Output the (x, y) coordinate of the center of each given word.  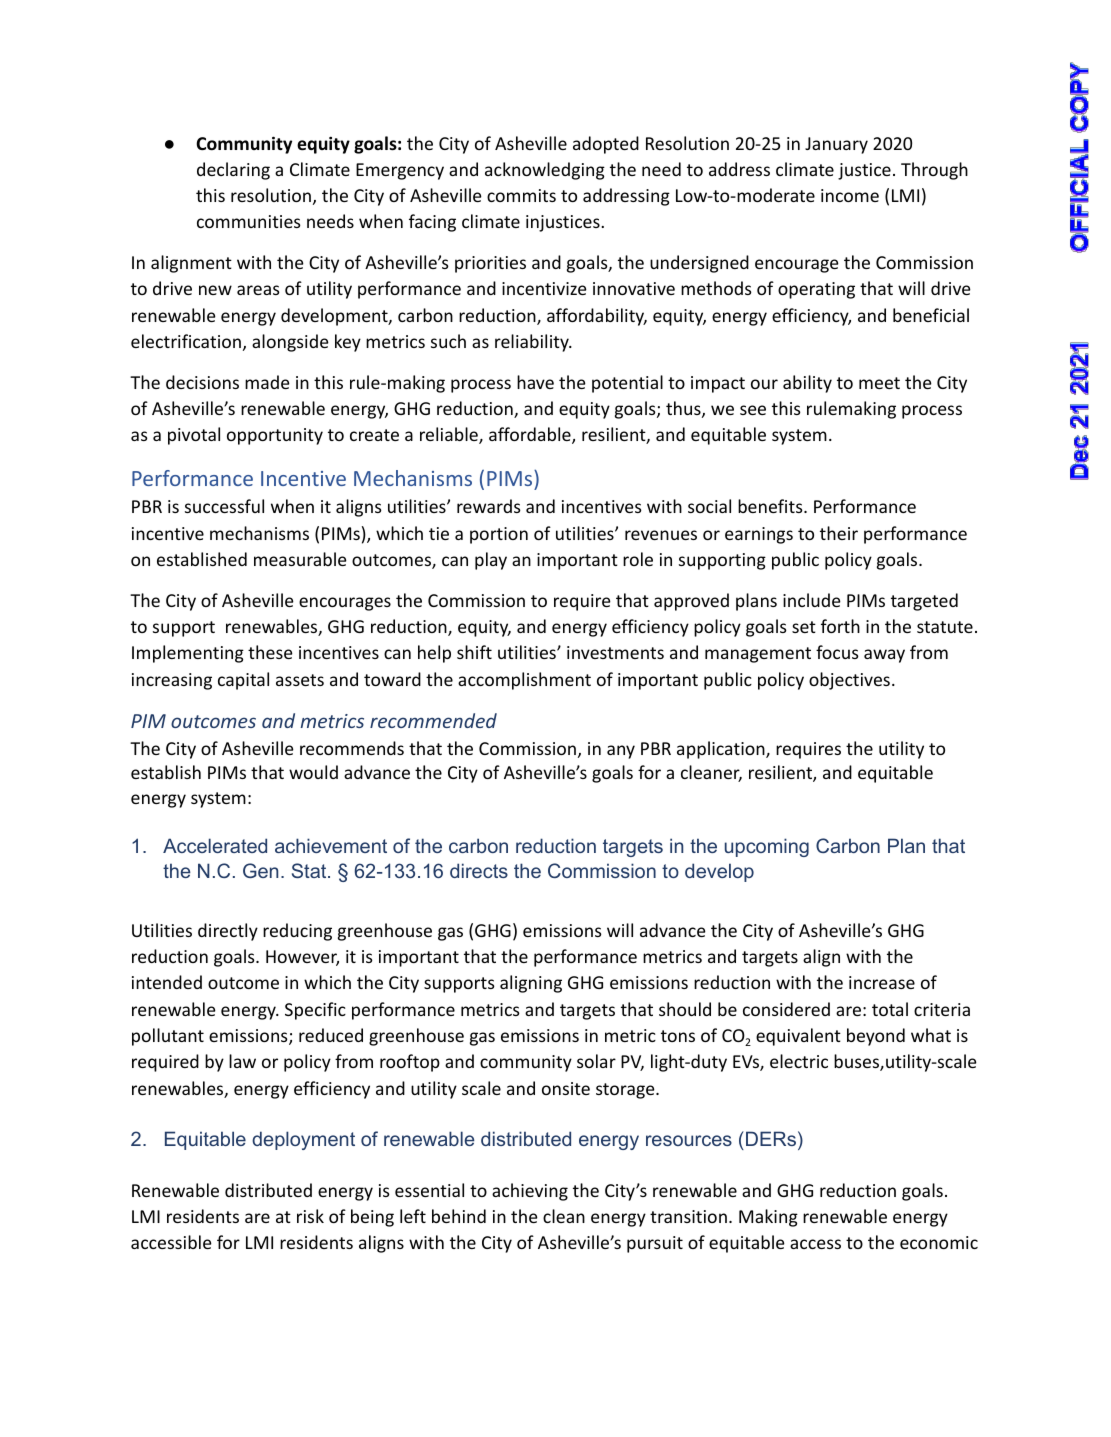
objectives (849, 681)
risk (310, 1216)
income (850, 195)
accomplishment (524, 681)
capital (243, 681)
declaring (233, 171)
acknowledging (545, 171)
